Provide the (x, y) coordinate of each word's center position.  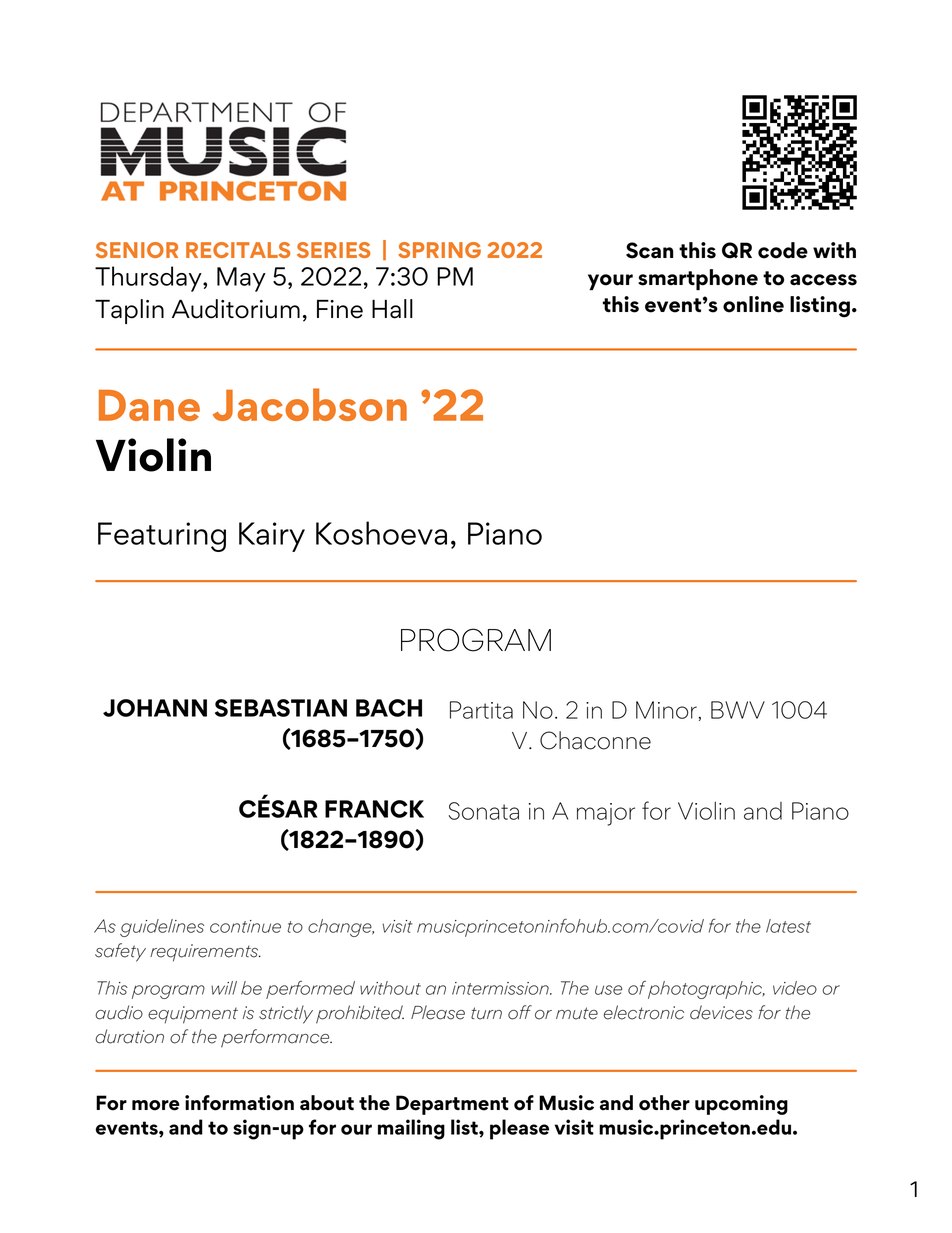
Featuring (162, 537)
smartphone (698, 280)
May (241, 279)
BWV (738, 710)
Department (452, 1105)
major (606, 814)
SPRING (439, 250)
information (239, 1103)
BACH (389, 708)
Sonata (484, 811)
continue (245, 926)
